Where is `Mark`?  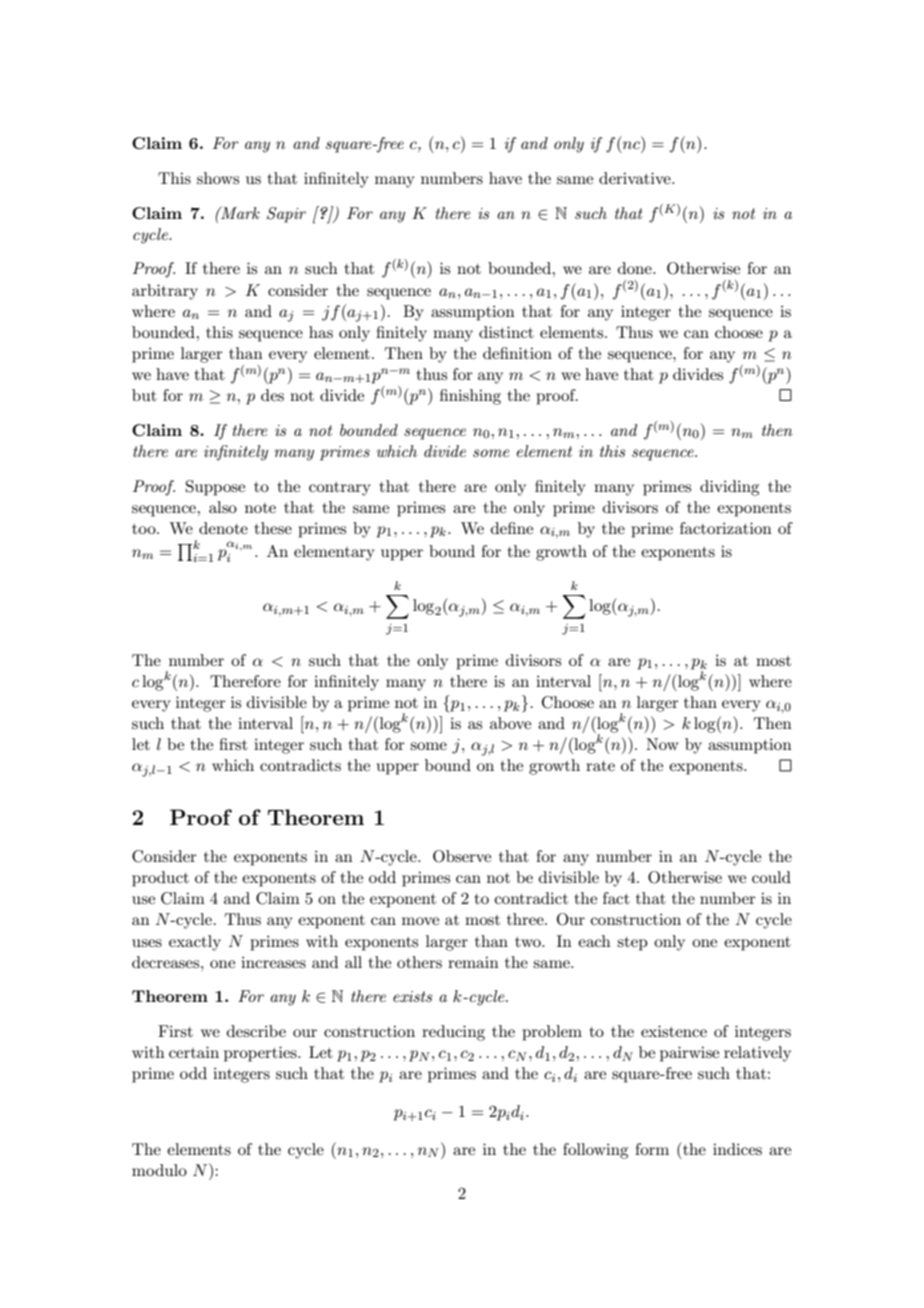
Mark is located at coordinates (239, 212).
